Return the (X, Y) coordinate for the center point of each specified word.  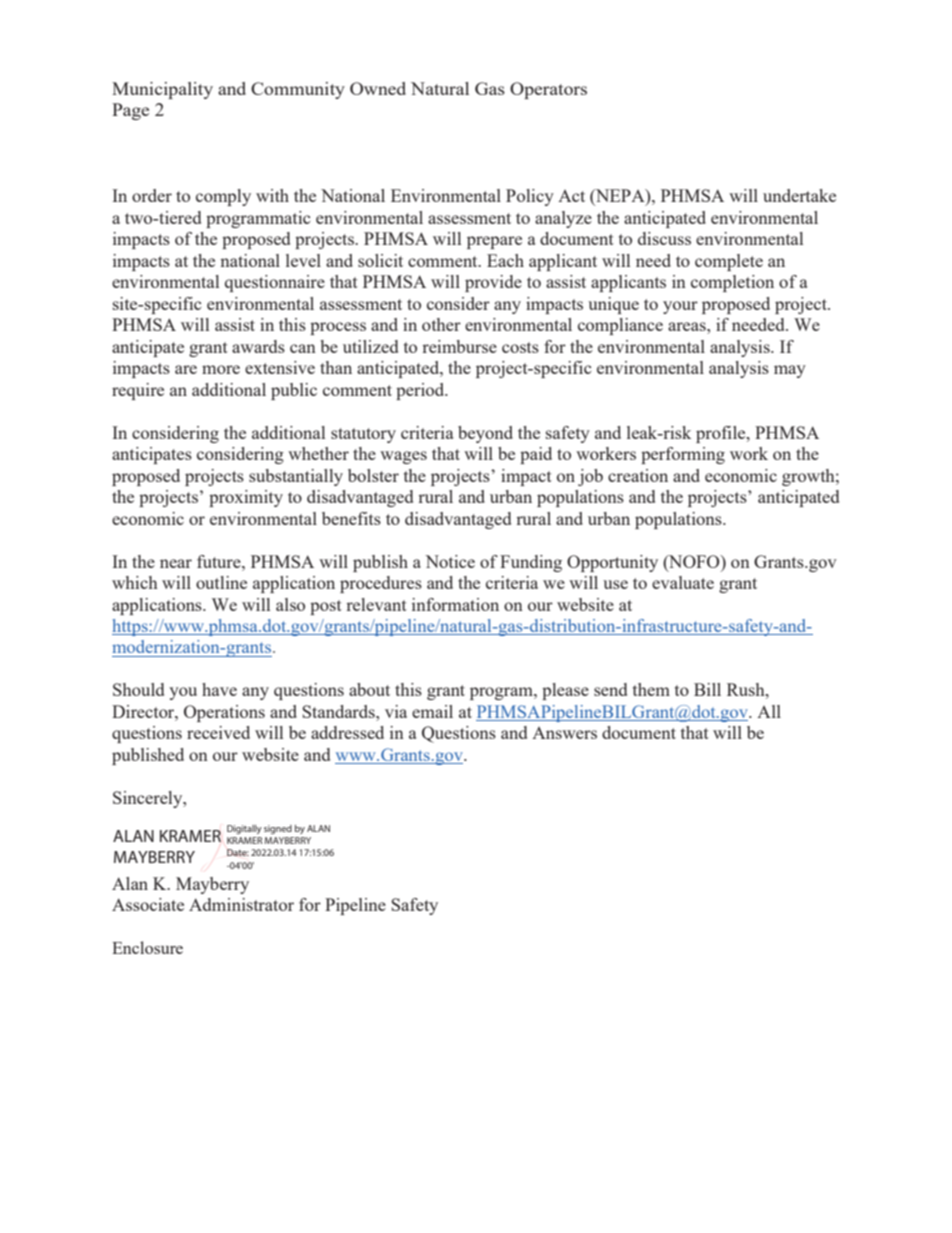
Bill (707, 689)
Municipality (162, 90)
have (219, 689)
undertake (799, 195)
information (455, 604)
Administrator (241, 904)
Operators (548, 90)
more (221, 369)
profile (722, 434)
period (421, 391)
